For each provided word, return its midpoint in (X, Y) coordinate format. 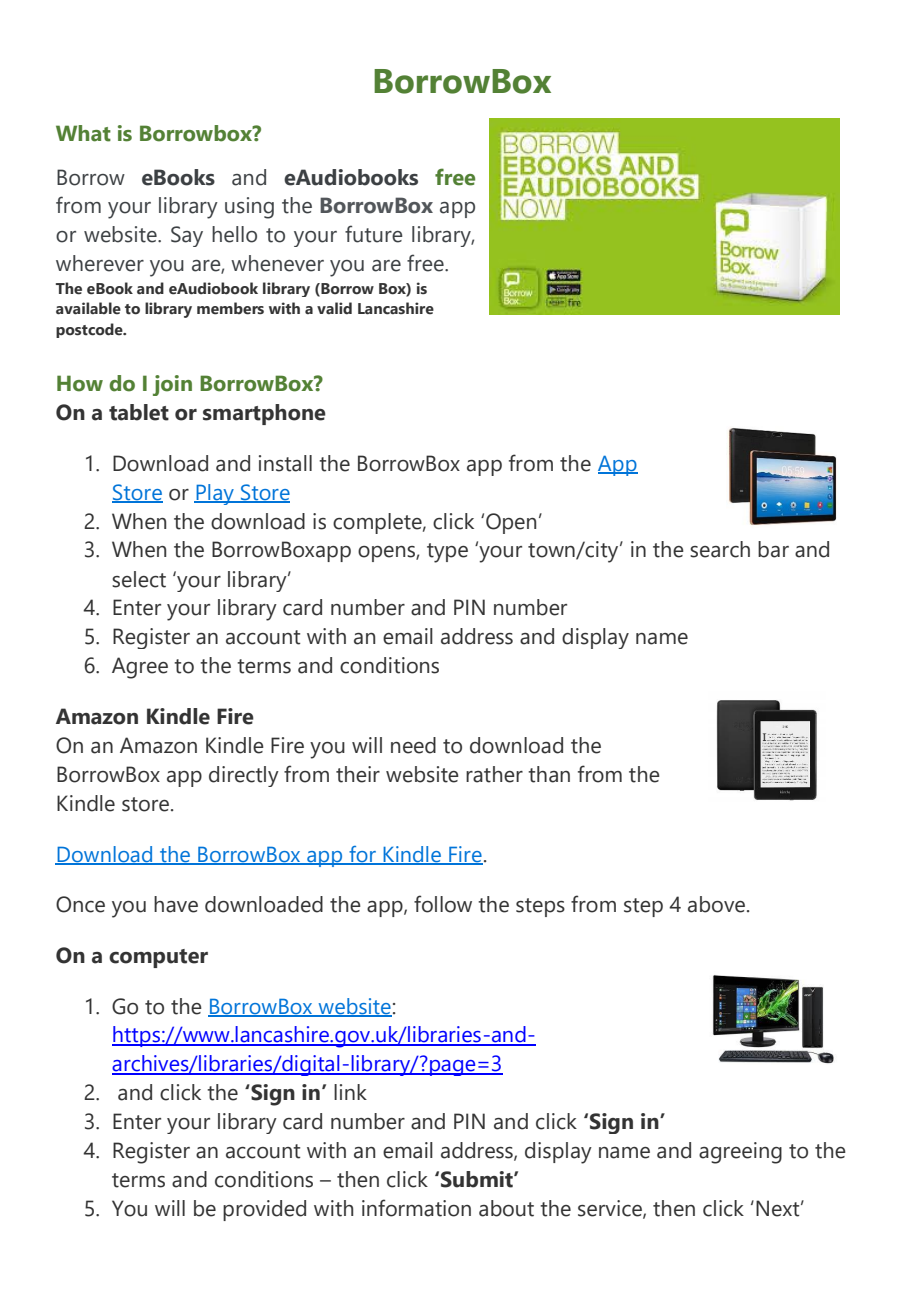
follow (443, 904)
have (176, 904)
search (720, 549)
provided (264, 1210)
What (83, 133)
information (416, 1208)
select (139, 579)
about (506, 1208)
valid (334, 308)
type (447, 553)
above (716, 904)
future (374, 234)
